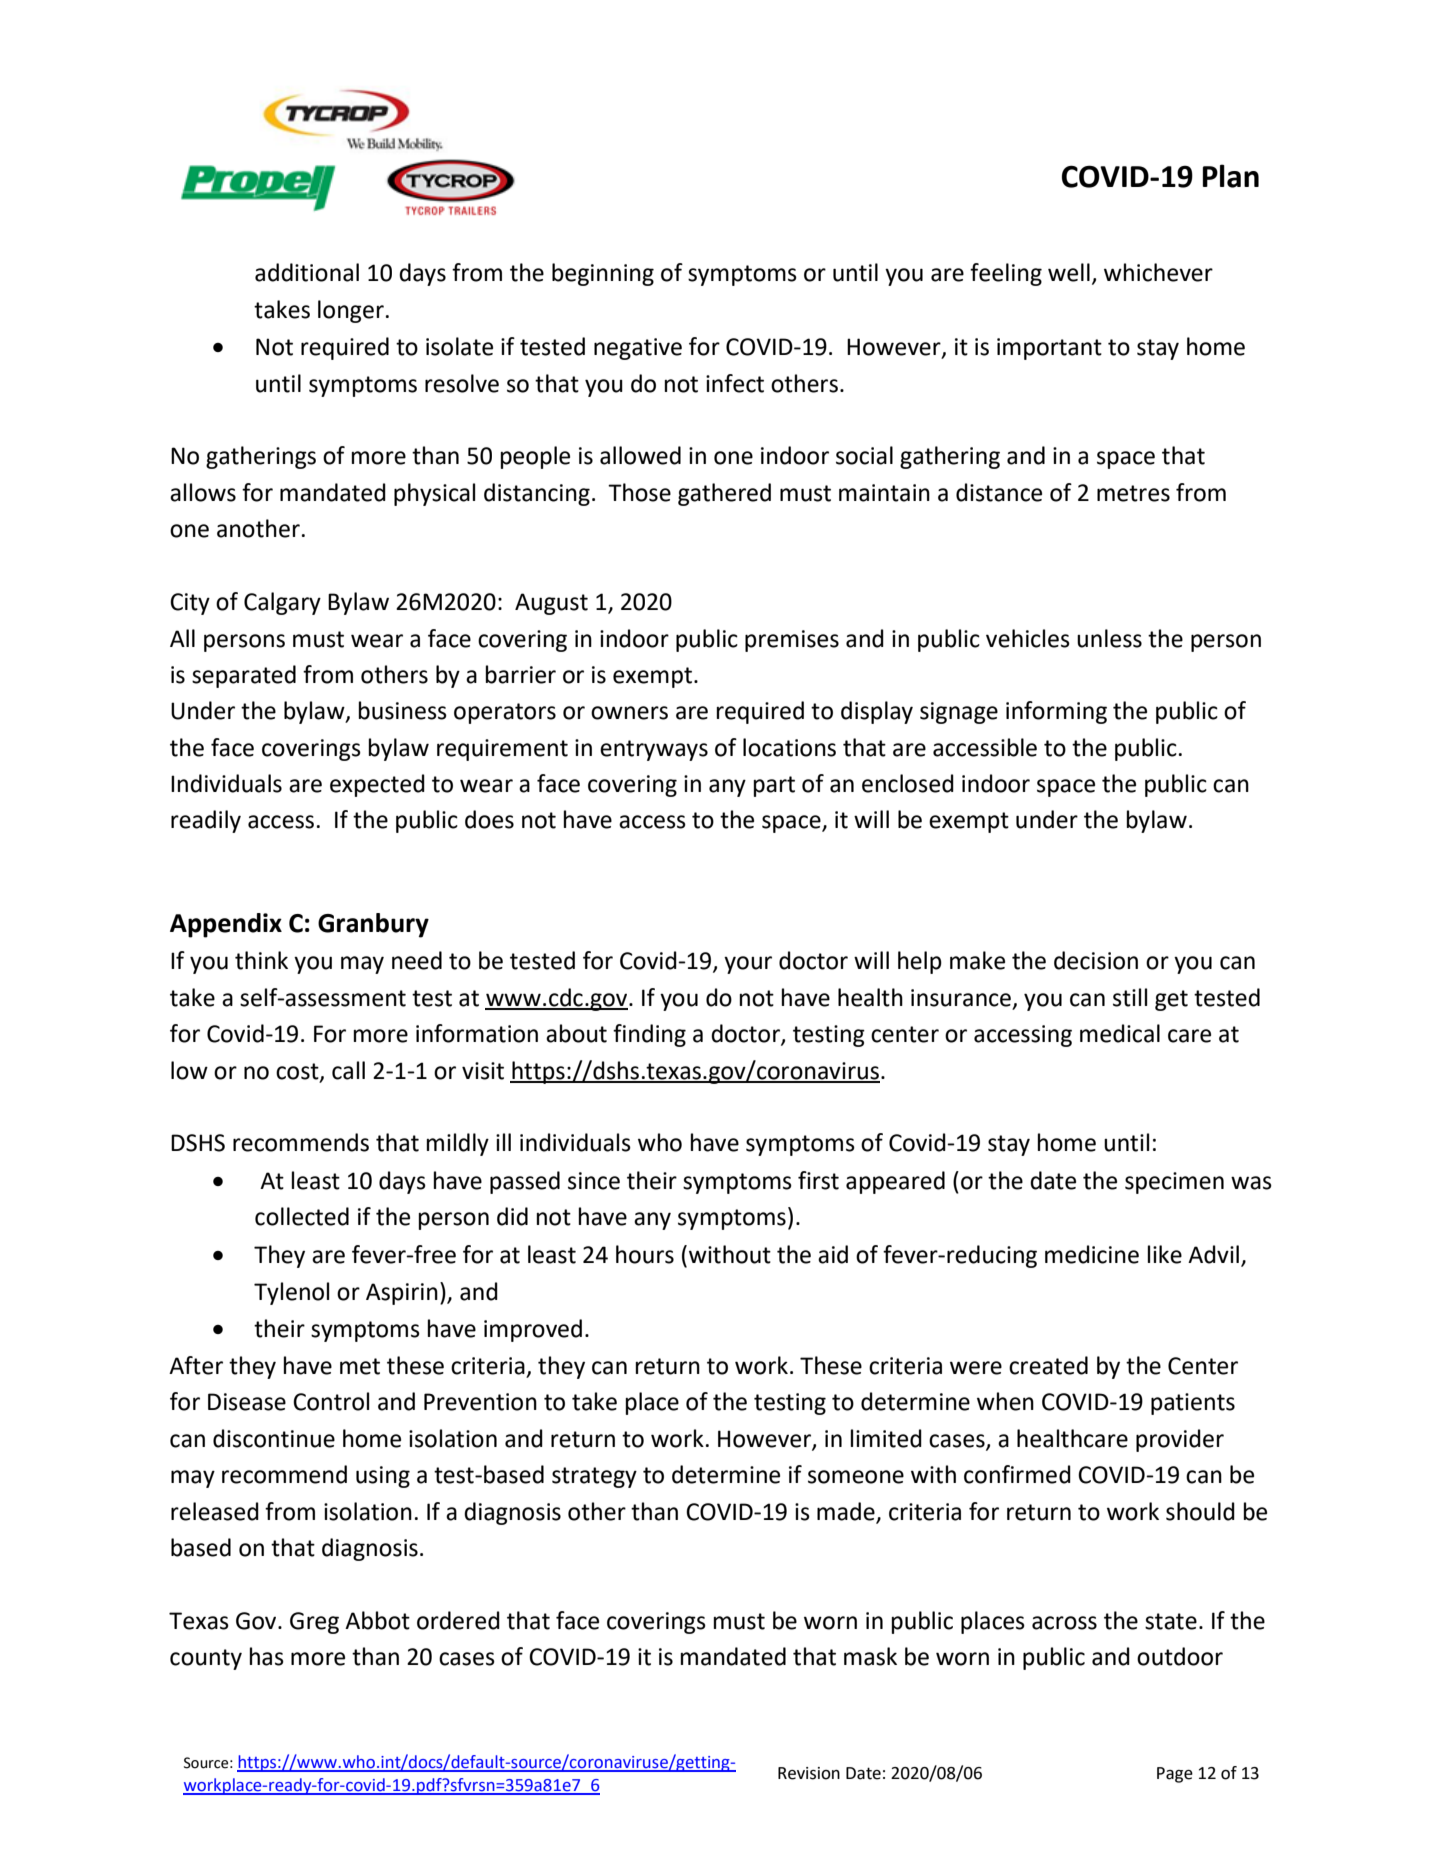 The image size is (1443, 1867). What do you see at coordinates (1158, 272) in the page?
I see `whichever` at bounding box center [1158, 272].
